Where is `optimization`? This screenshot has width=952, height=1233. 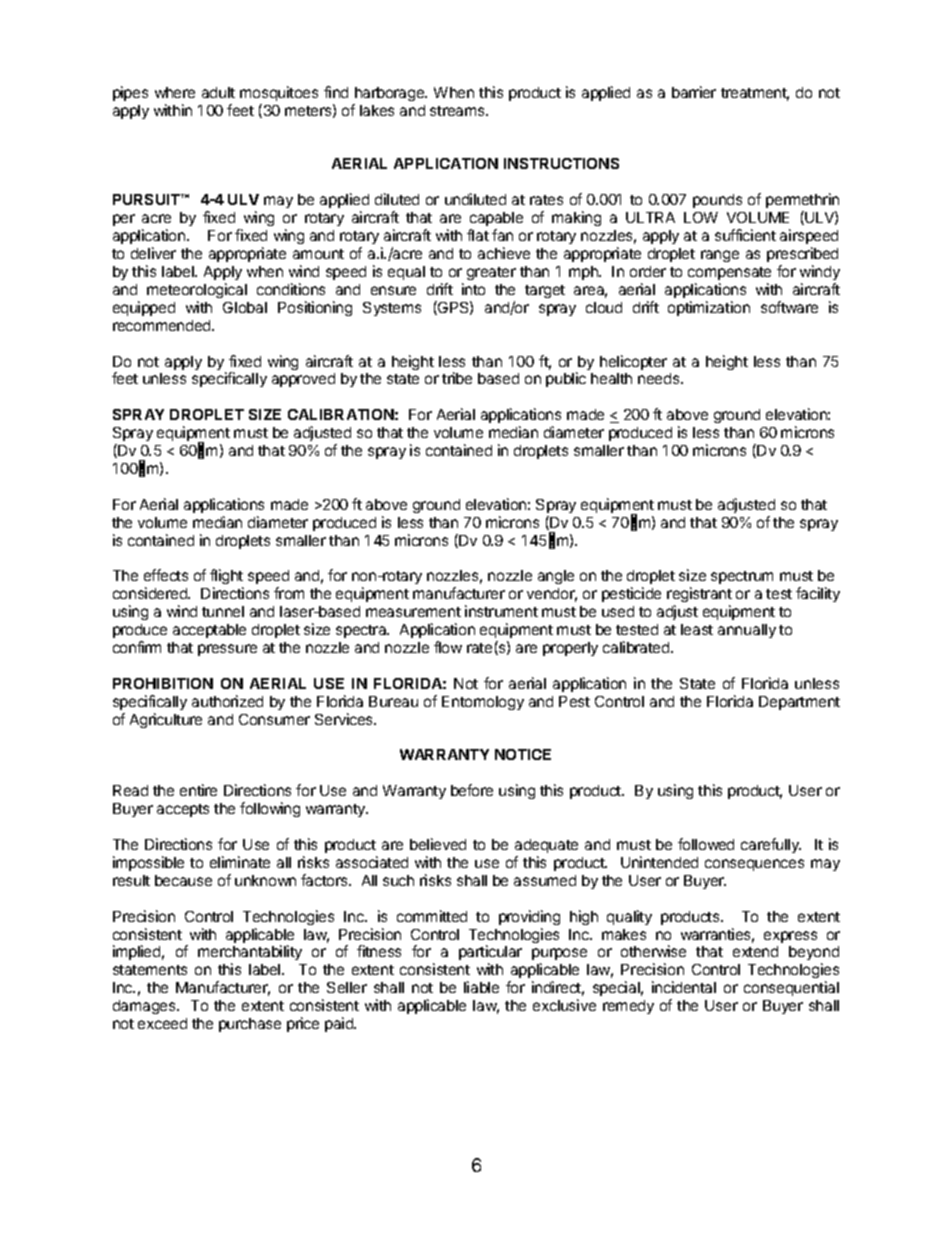 optimization is located at coordinates (709, 308).
